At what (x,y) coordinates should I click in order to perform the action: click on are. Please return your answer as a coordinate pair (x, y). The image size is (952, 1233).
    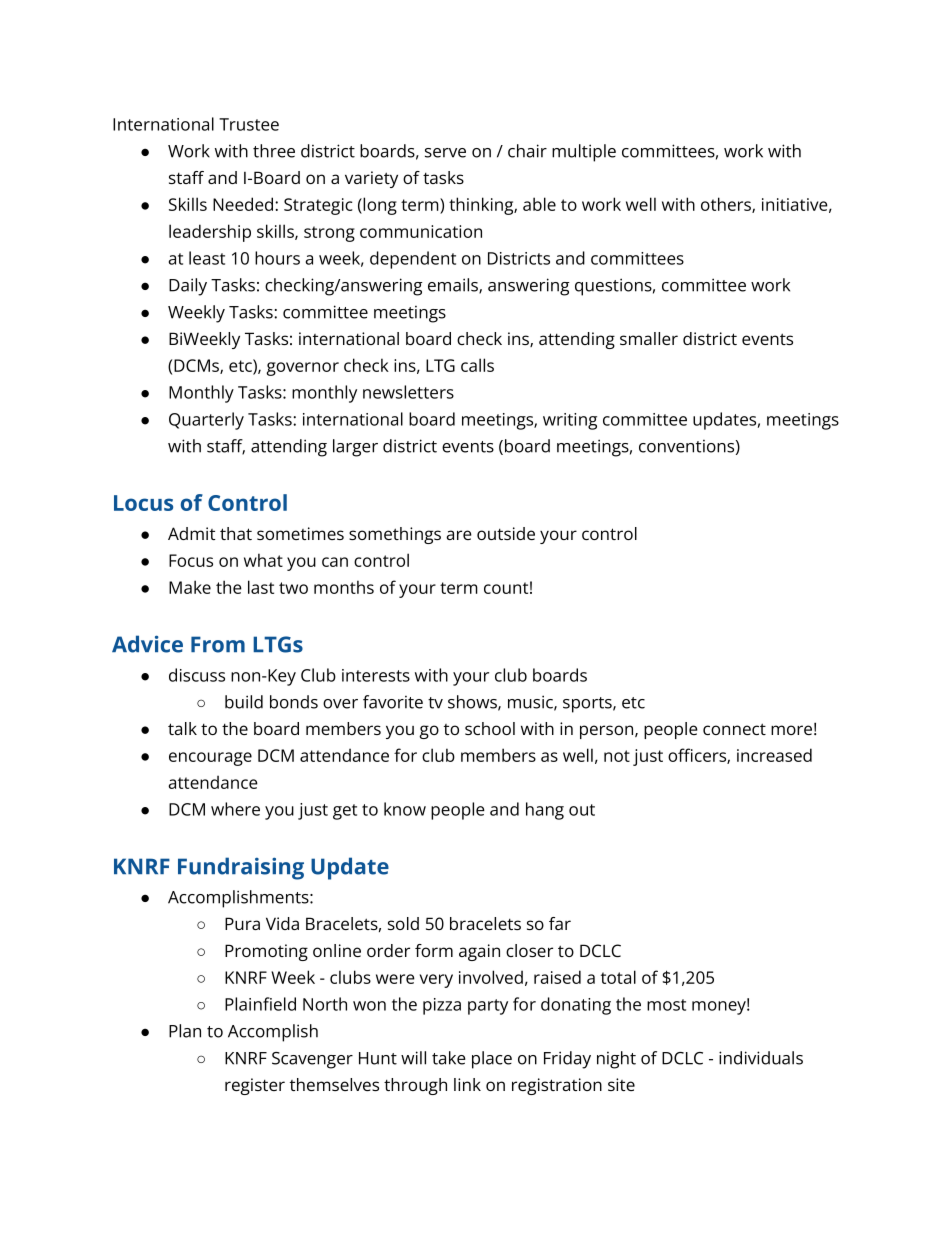
    Looking at the image, I should click on (459, 535).
